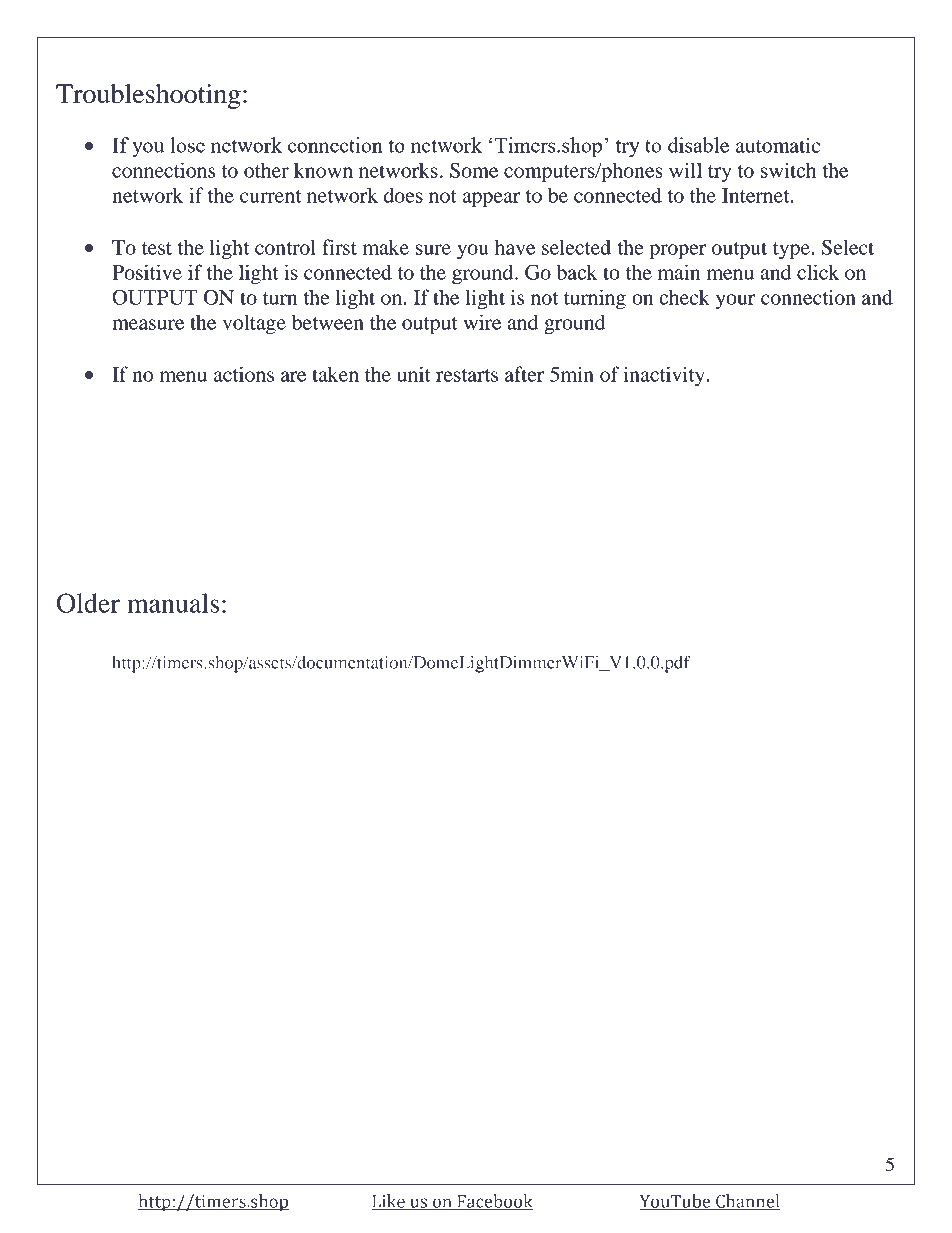  I want to click on restarts, so click(467, 375).
